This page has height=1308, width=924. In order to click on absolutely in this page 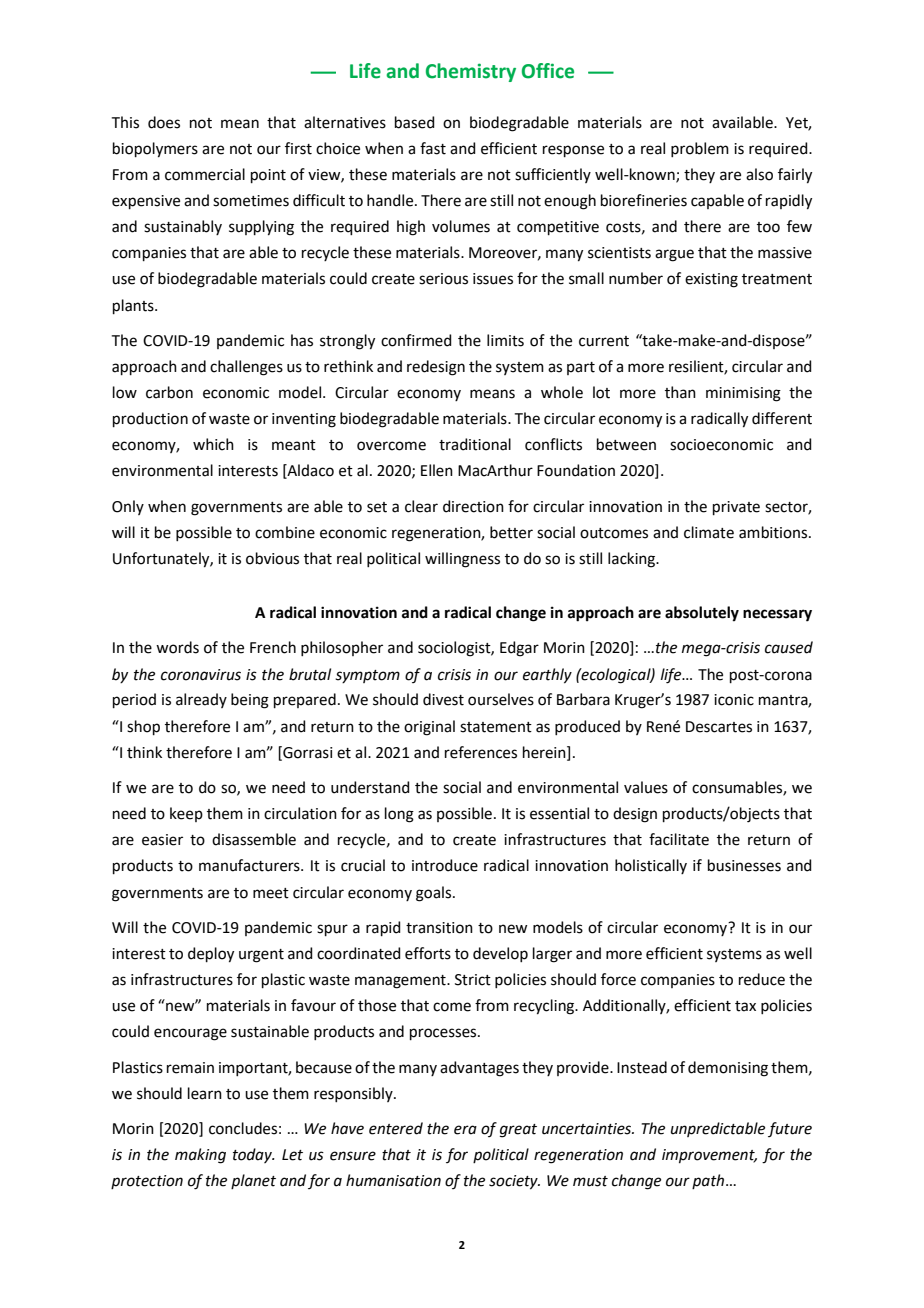, I will do `click(702, 614)`.
